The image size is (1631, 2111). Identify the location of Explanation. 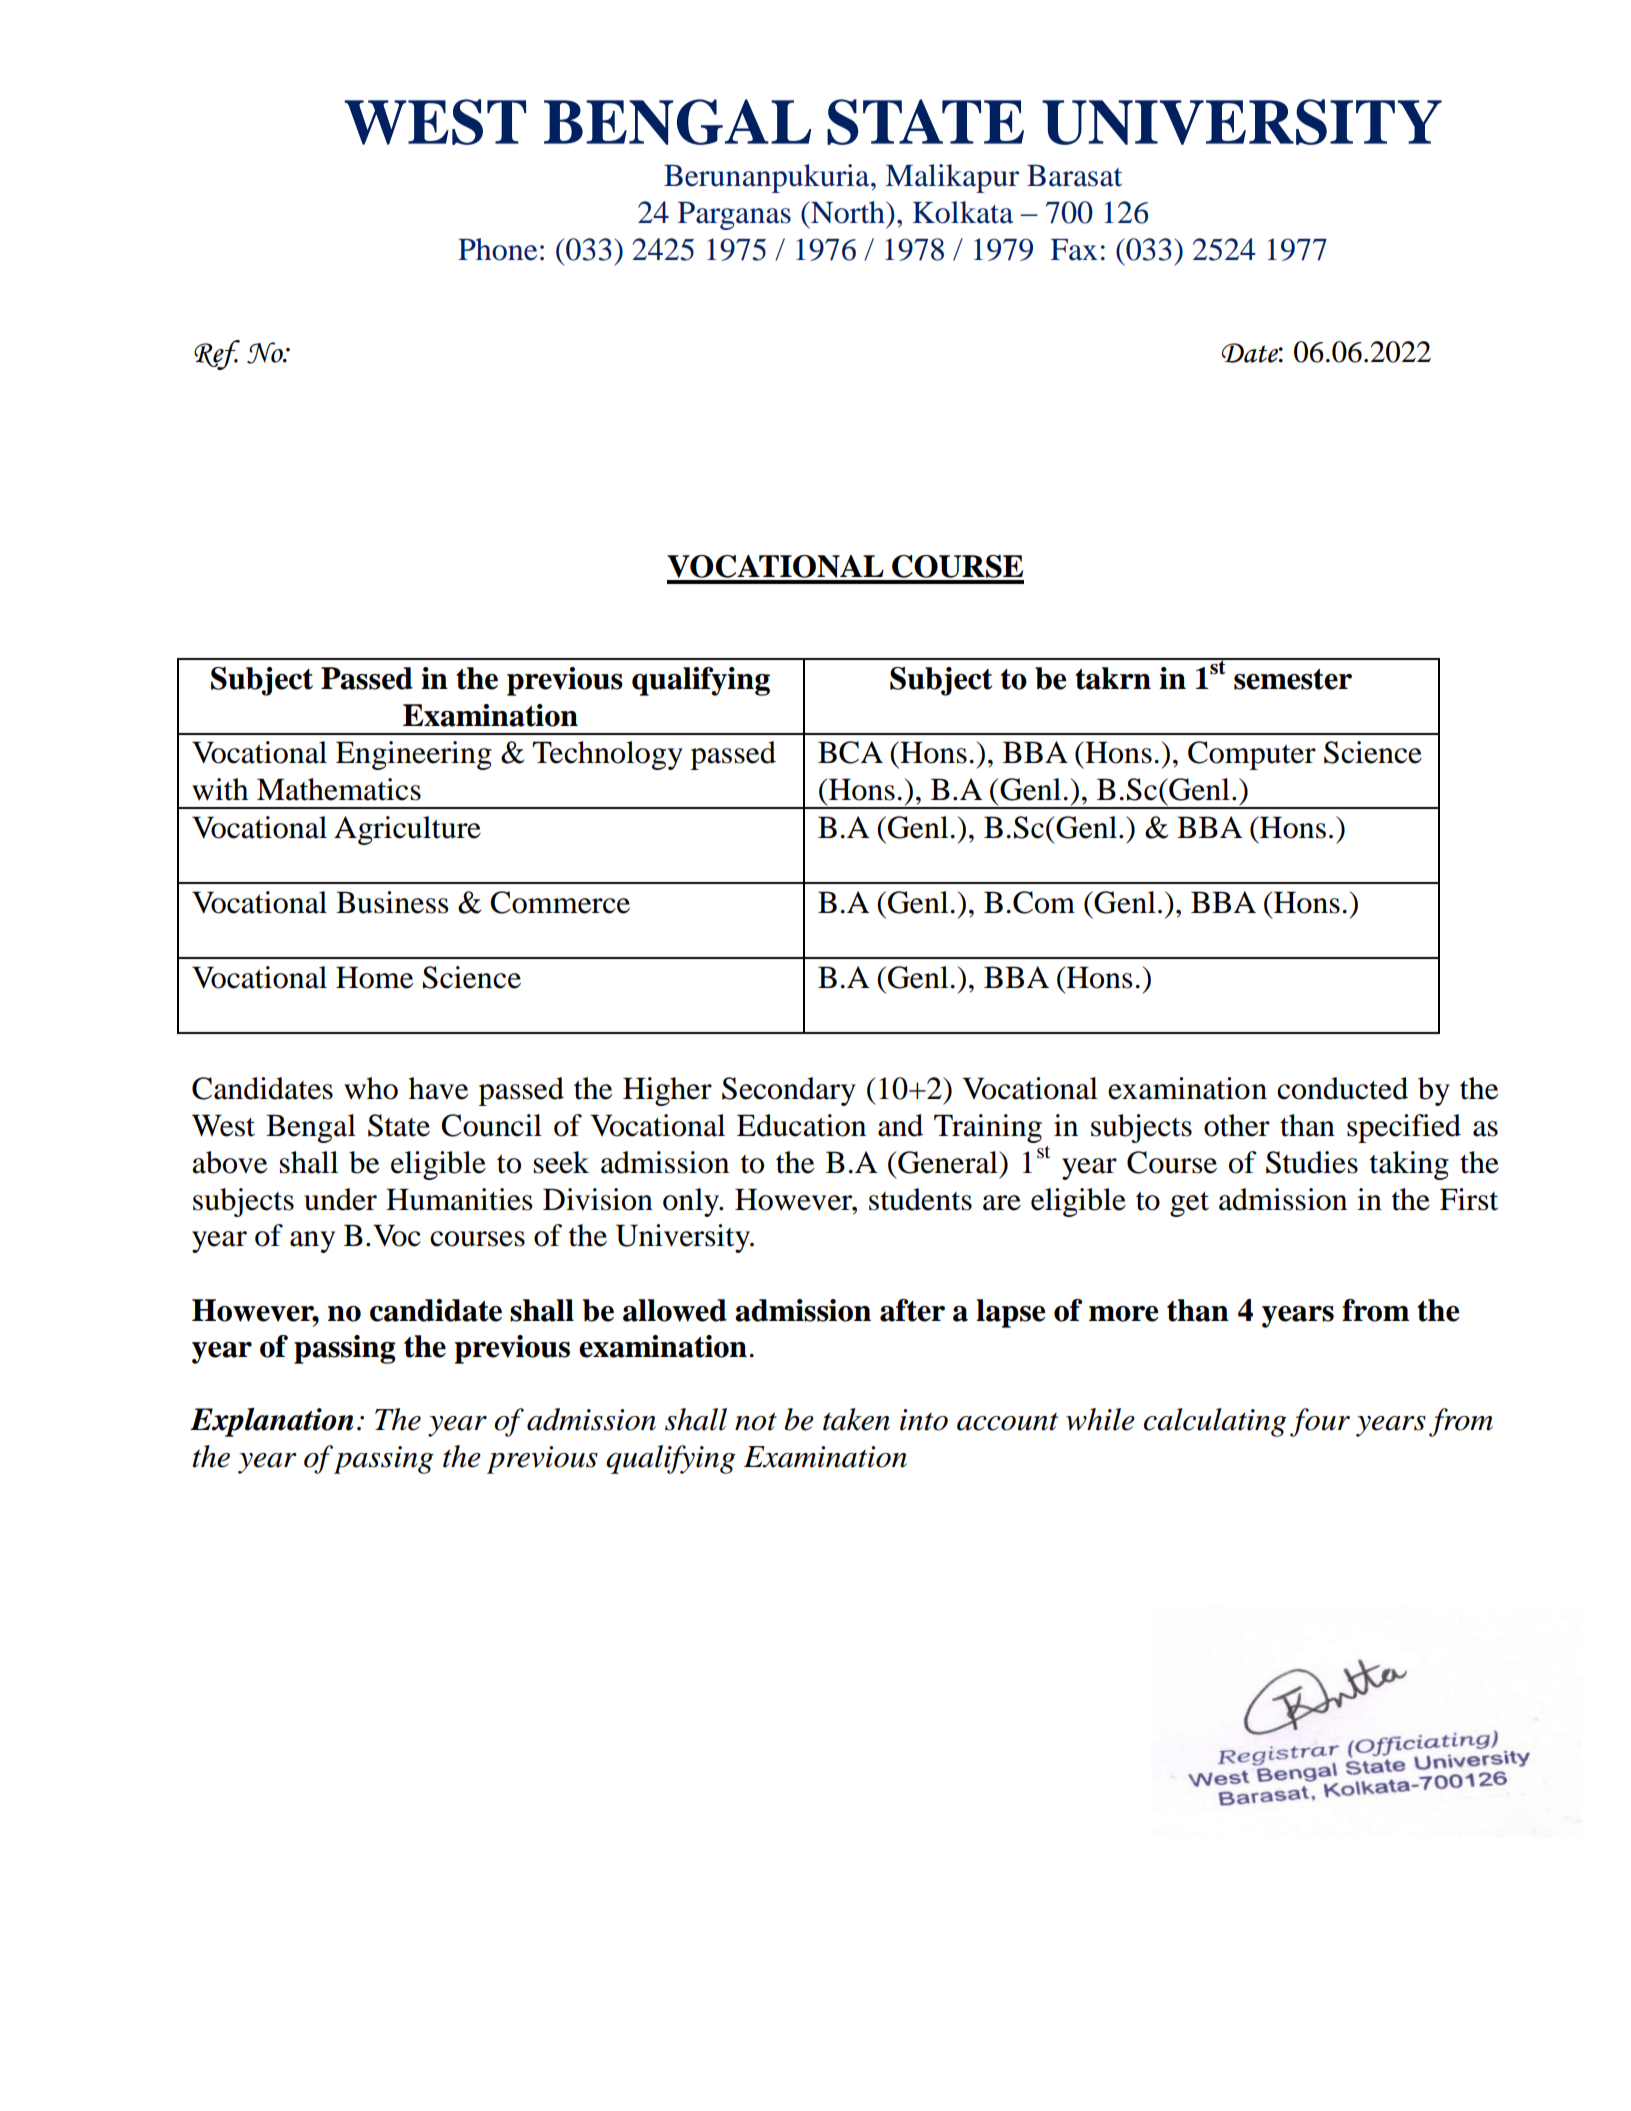
(272, 1422).
